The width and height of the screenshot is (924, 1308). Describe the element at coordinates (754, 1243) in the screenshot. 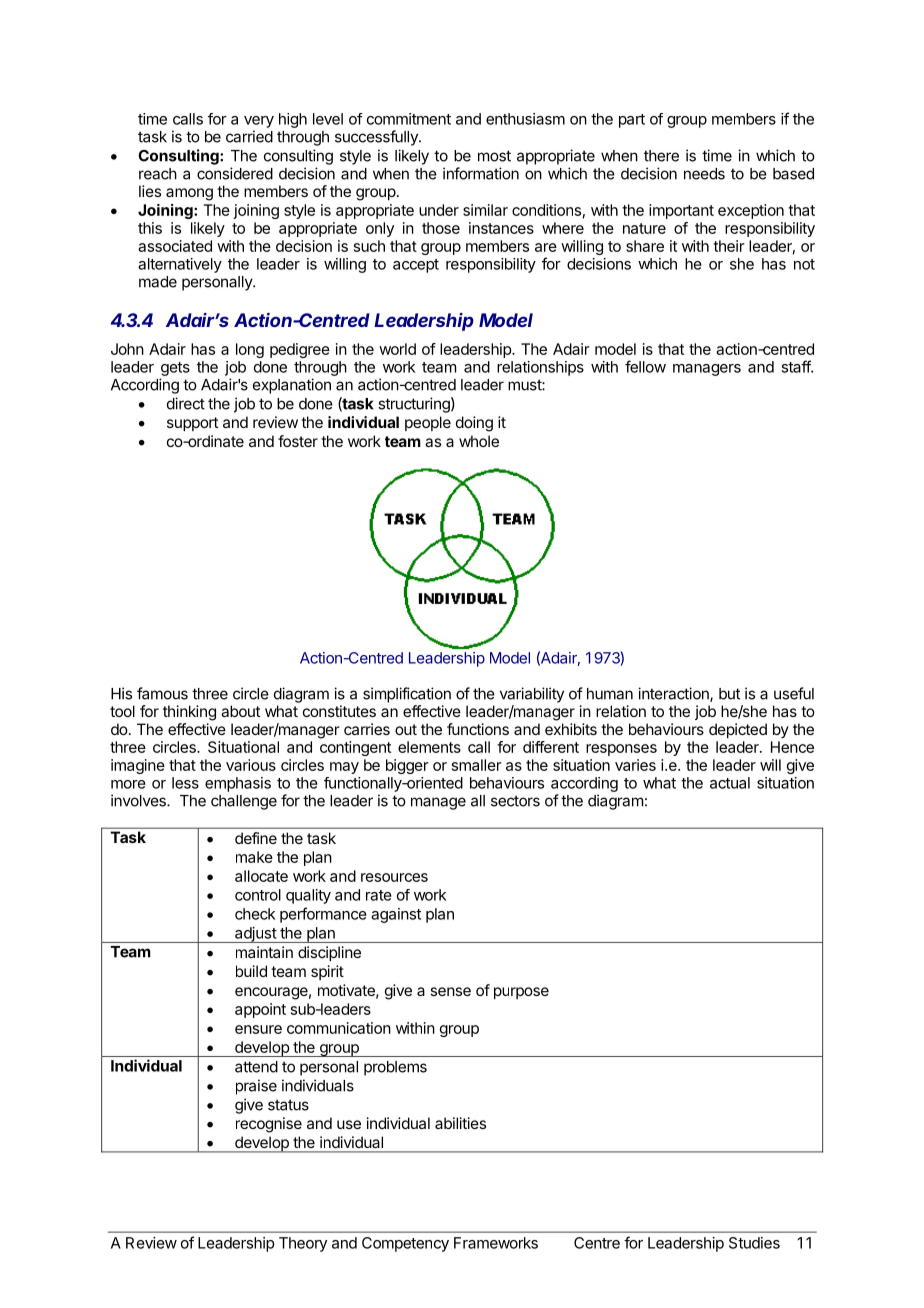

I see `Studies` at that location.
